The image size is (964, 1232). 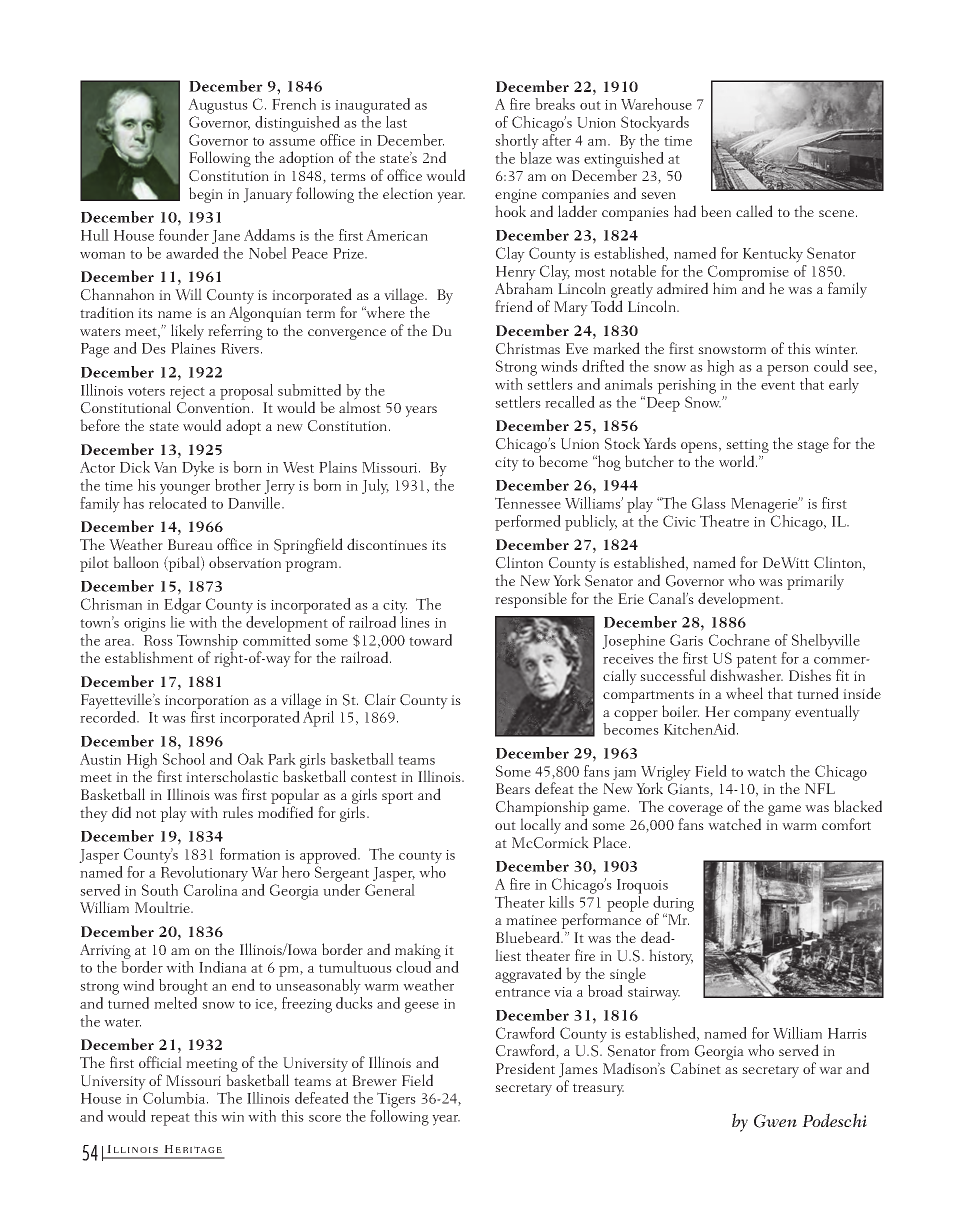 What do you see at coordinates (178, 503) in the screenshot?
I see `relocated` at bounding box center [178, 503].
